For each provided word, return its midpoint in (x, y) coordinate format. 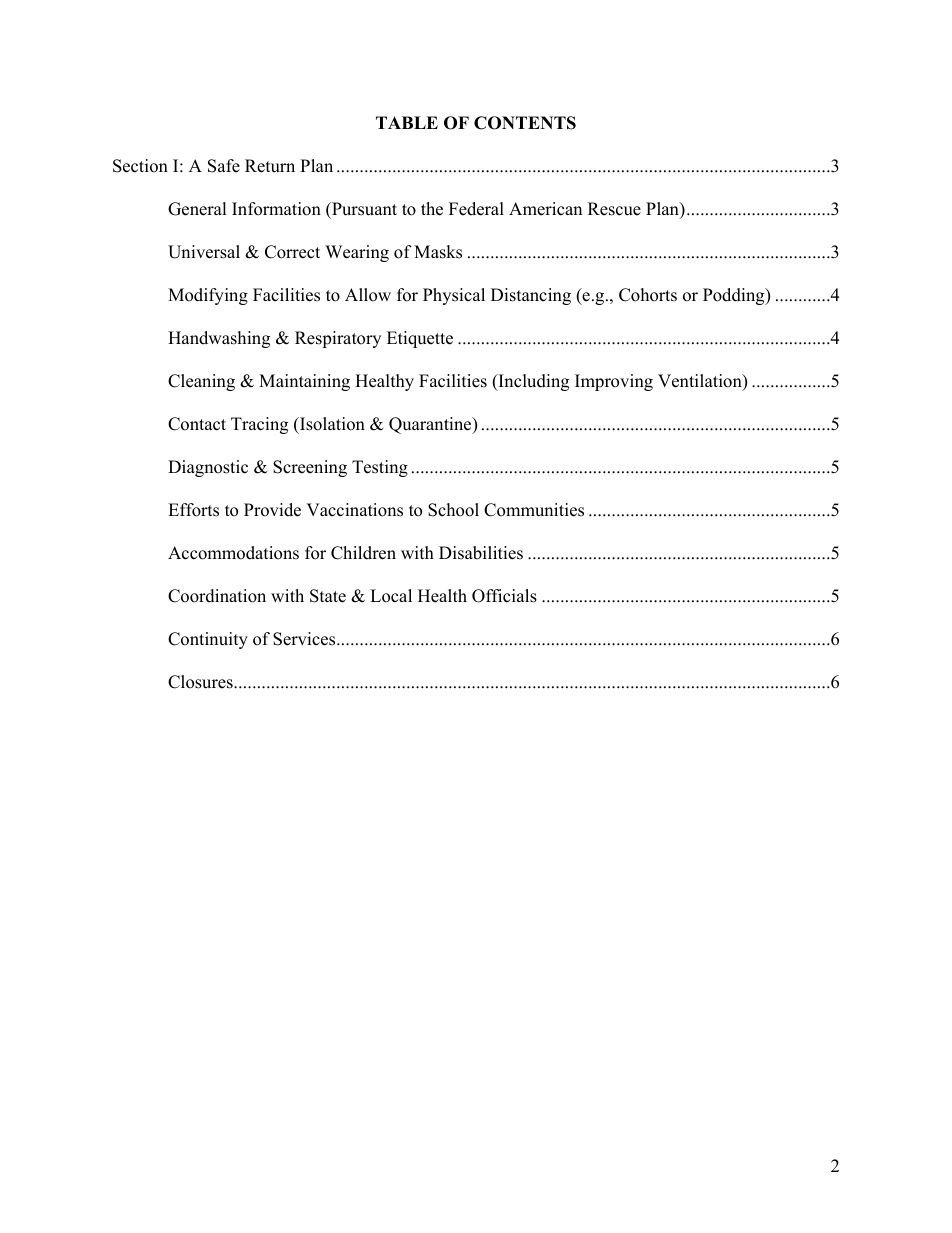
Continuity (208, 640)
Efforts (193, 510)
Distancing (531, 296)
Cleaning (201, 382)
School (453, 510)
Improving (614, 382)
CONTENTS (525, 123)
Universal (204, 252)
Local (391, 596)
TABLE (407, 122)
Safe (224, 166)
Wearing (357, 253)
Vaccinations (354, 510)
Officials (504, 596)
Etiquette (420, 339)
